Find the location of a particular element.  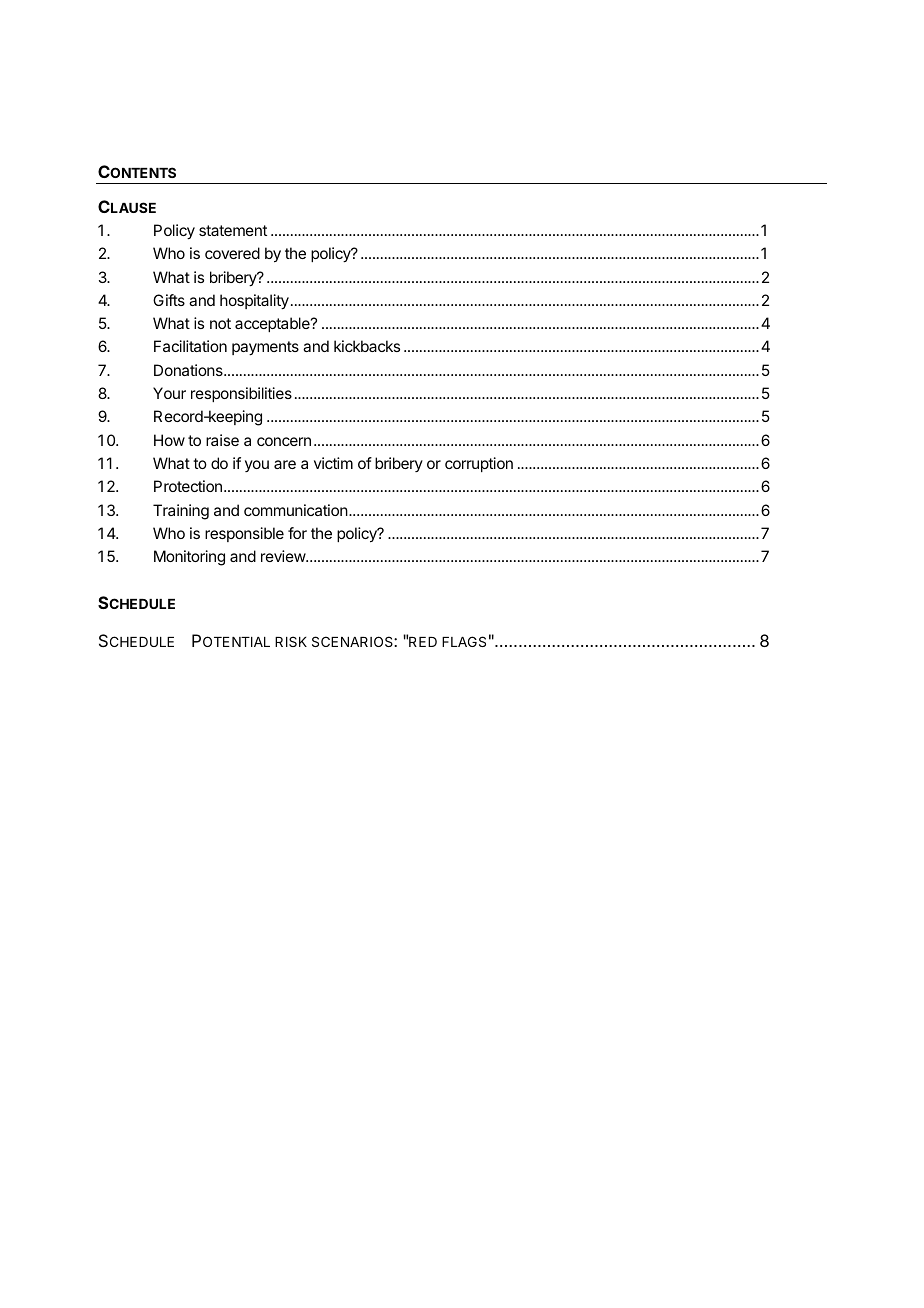

hospitality is located at coordinates (254, 302).
